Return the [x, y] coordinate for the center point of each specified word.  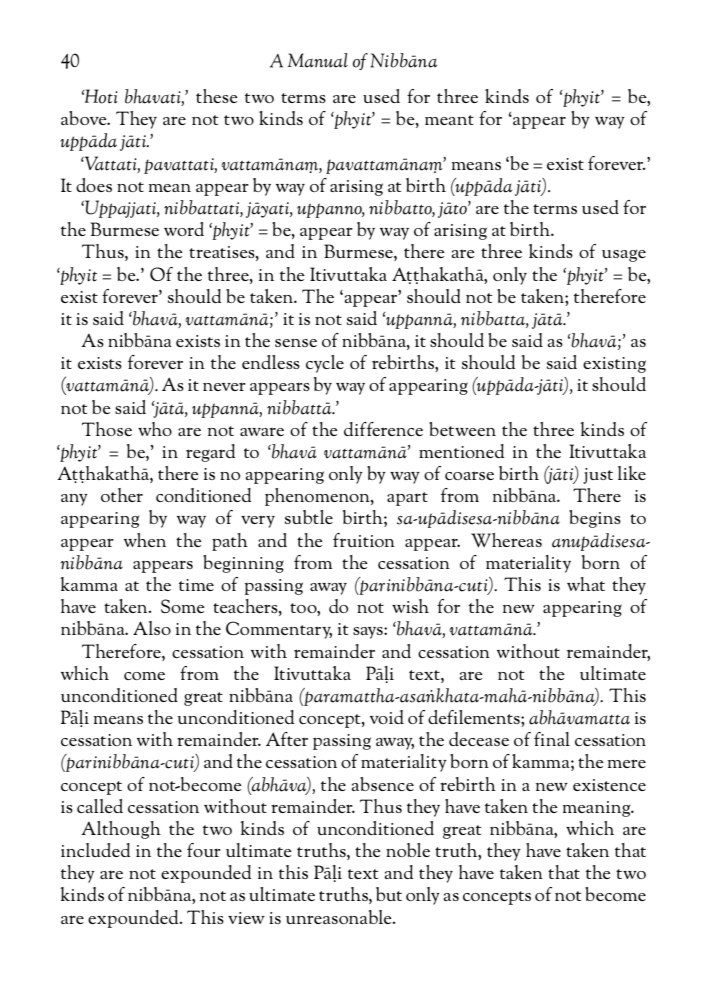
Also [152, 628]
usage [624, 256]
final [552, 739]
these [217, 96]
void [387, 717]
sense [296, 343]
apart [407, 499]
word [184, 229]
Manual [318, 60]
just [598, 476]
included [95, 850]
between [462, 429]
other [122, 495]
